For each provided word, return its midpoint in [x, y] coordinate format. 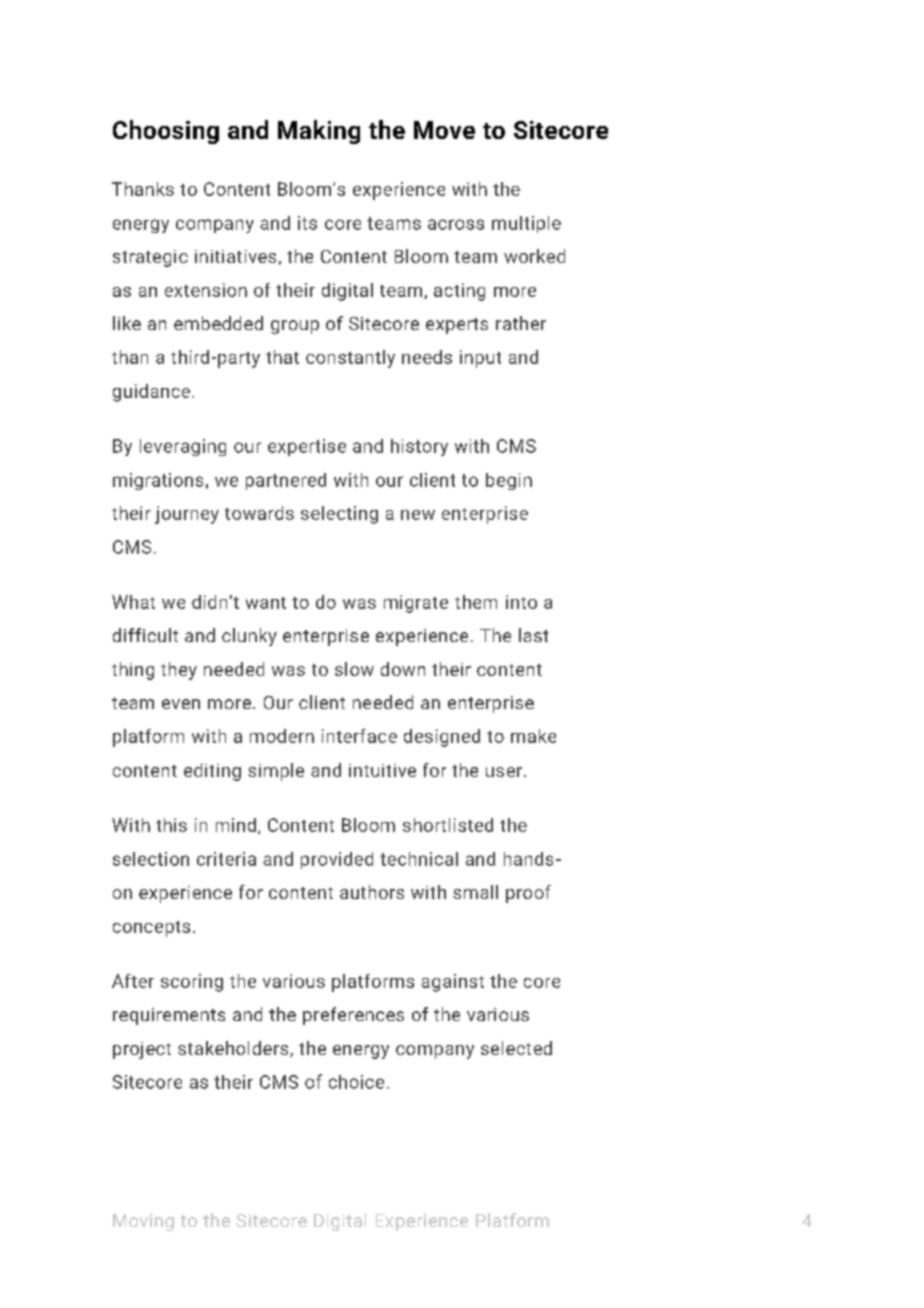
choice [356, 1082]
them [476, 602]
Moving [143, 1222]
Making [319, 132]
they [179, 671]
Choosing [166, 132]
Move [444, 130]
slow [354, 669]
